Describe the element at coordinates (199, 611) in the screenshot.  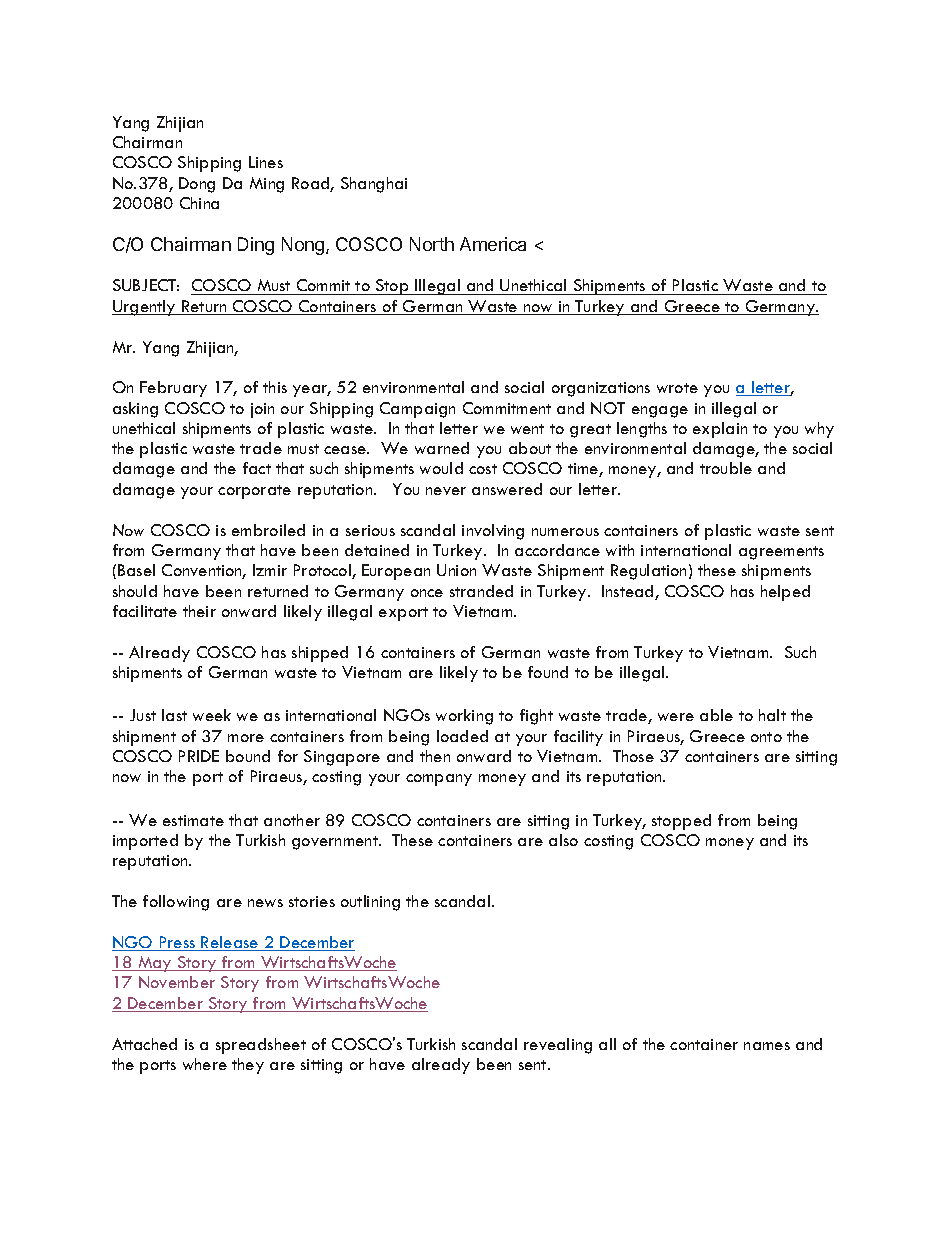
I see `their` at that location.
